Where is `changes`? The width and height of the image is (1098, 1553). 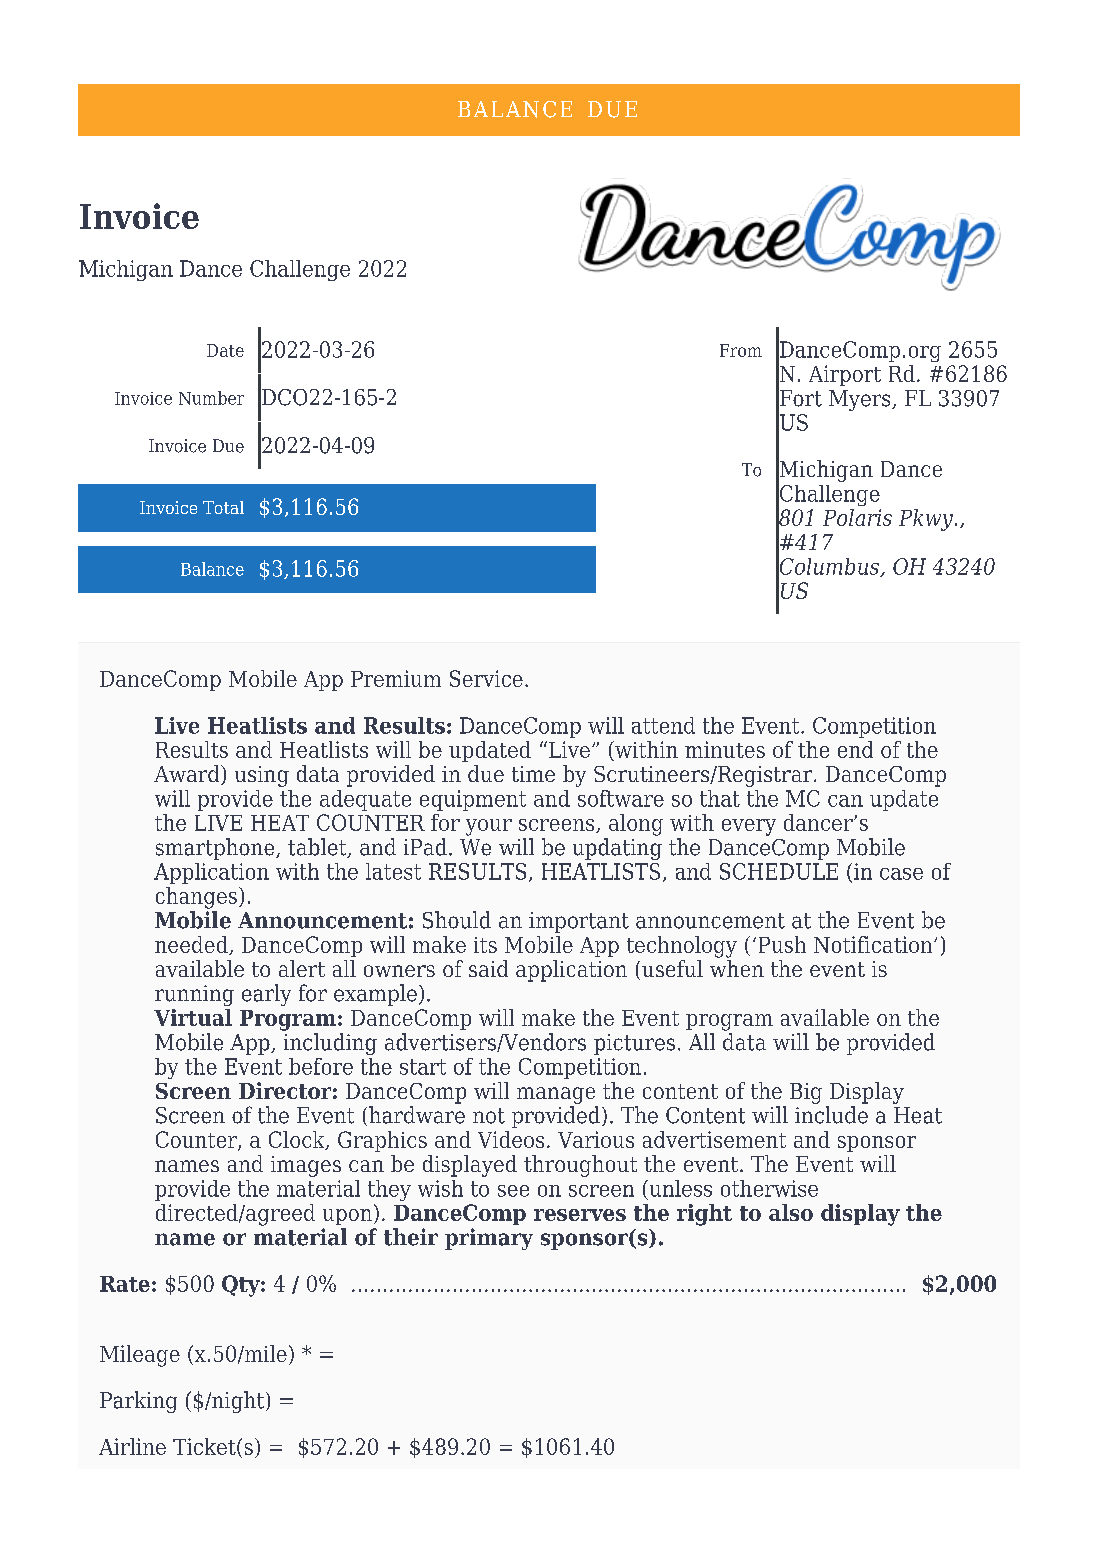 changes is located at coordinates (196, 898).
